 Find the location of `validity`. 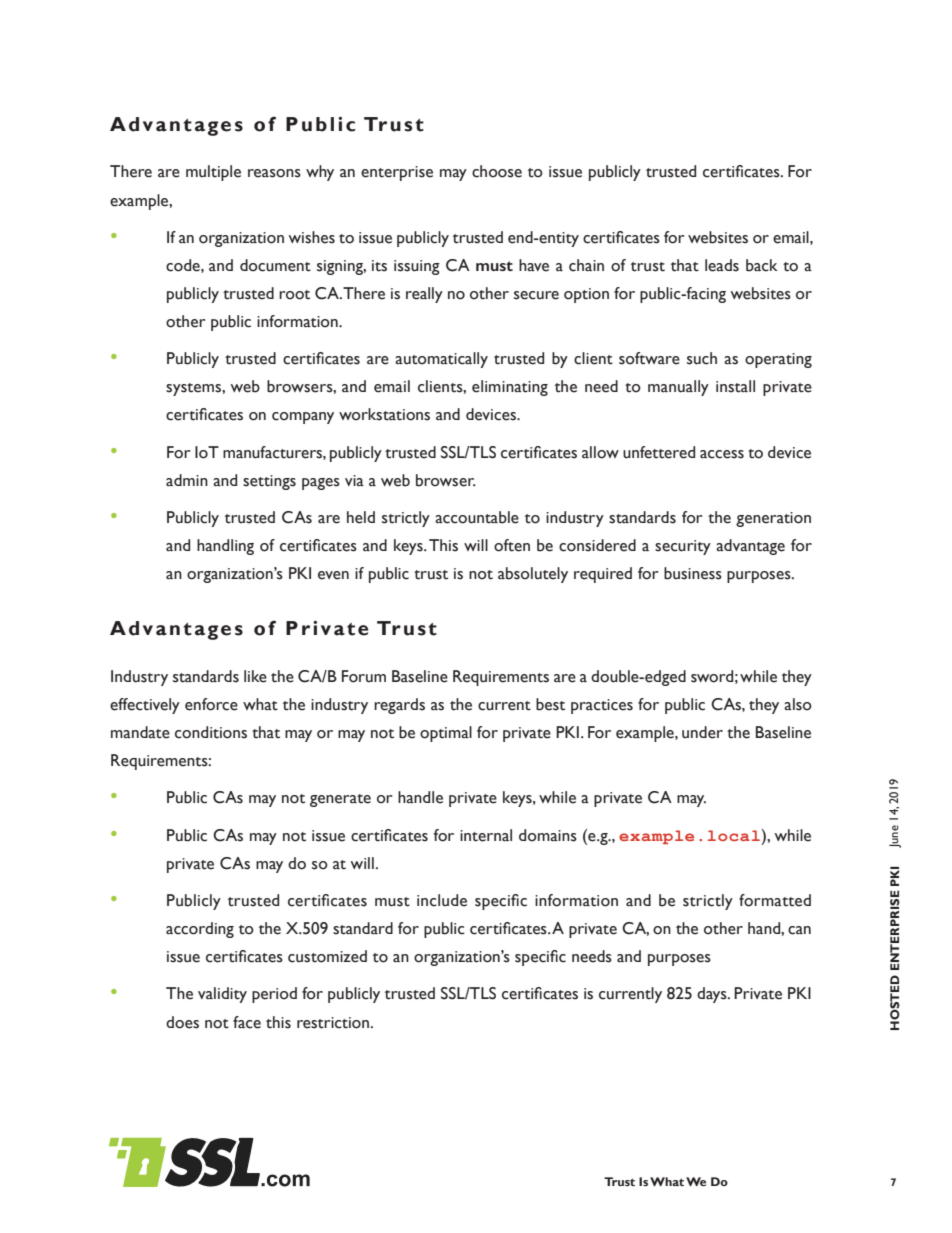

validity is located at coordinates (222, 995).
